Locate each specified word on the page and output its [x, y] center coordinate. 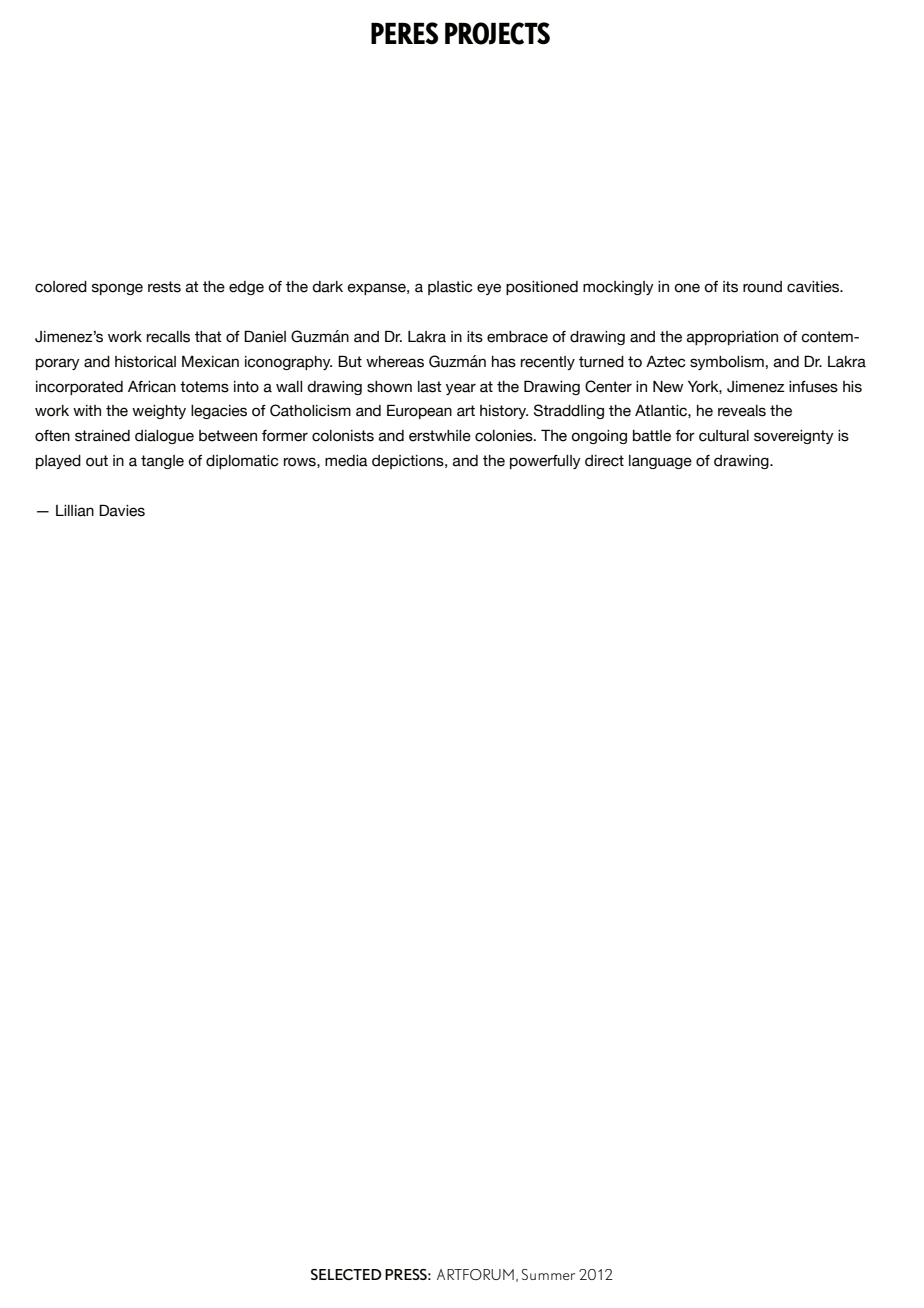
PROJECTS [497, 33]
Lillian [75, 511]
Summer [548, 1274]
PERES [404, 33]
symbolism [727, 363]
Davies [122, 510]
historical [145, 362]
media [346, 461]
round [762, 287]
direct [604, 461]
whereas [395, 362]
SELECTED [346, 1274]
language [660, 462]
